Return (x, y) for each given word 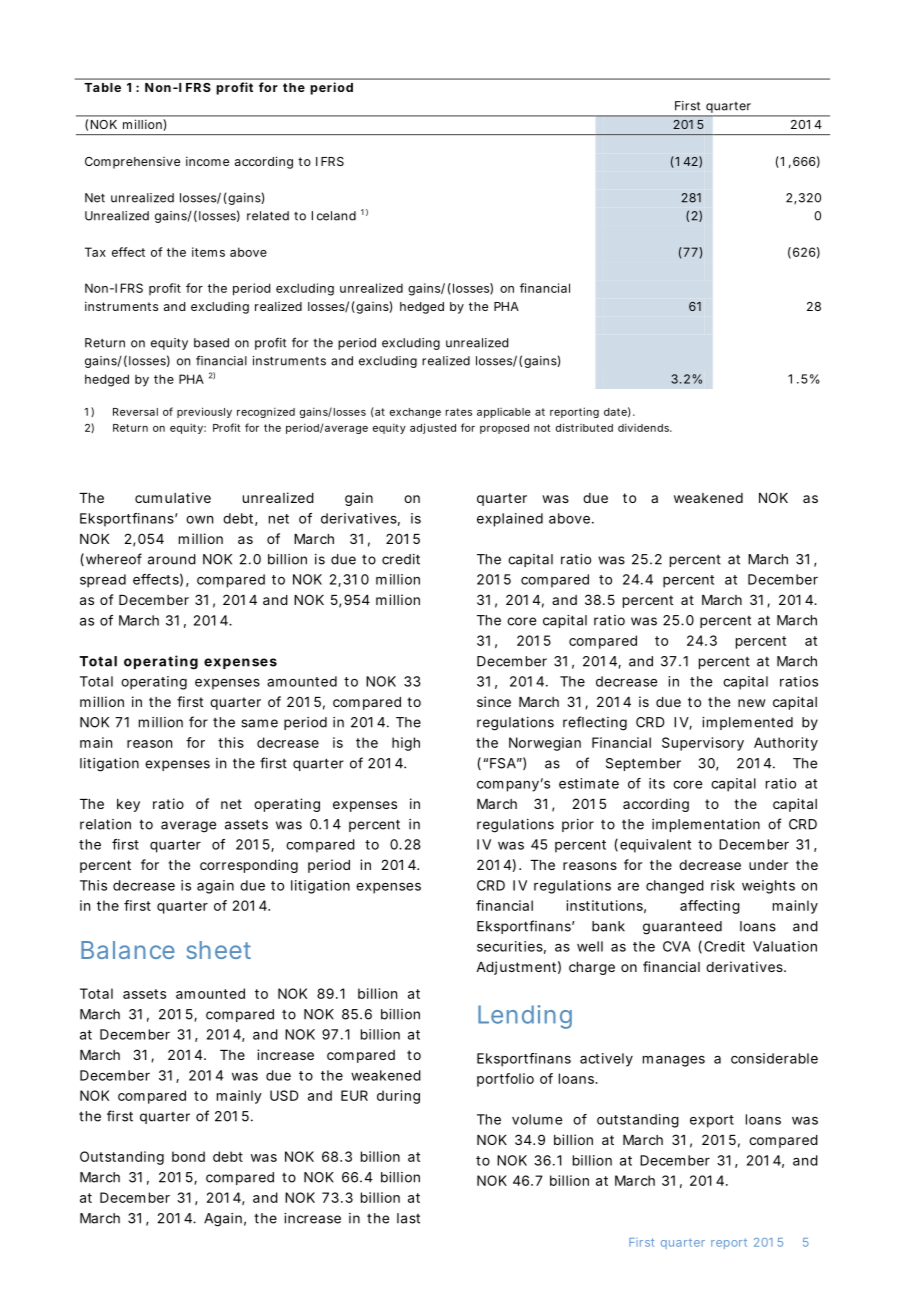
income (207, 161)
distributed (584, 427)
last (408, 1218)
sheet (219, 950)
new (752, 703)
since (494, 701)
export (712, 1121)
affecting (710, 907)
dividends (645, 427)
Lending (525, 1017)
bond (188, 1156)
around (172, 559)
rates (459, 412)
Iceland (334, 216)
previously (204, 412)
